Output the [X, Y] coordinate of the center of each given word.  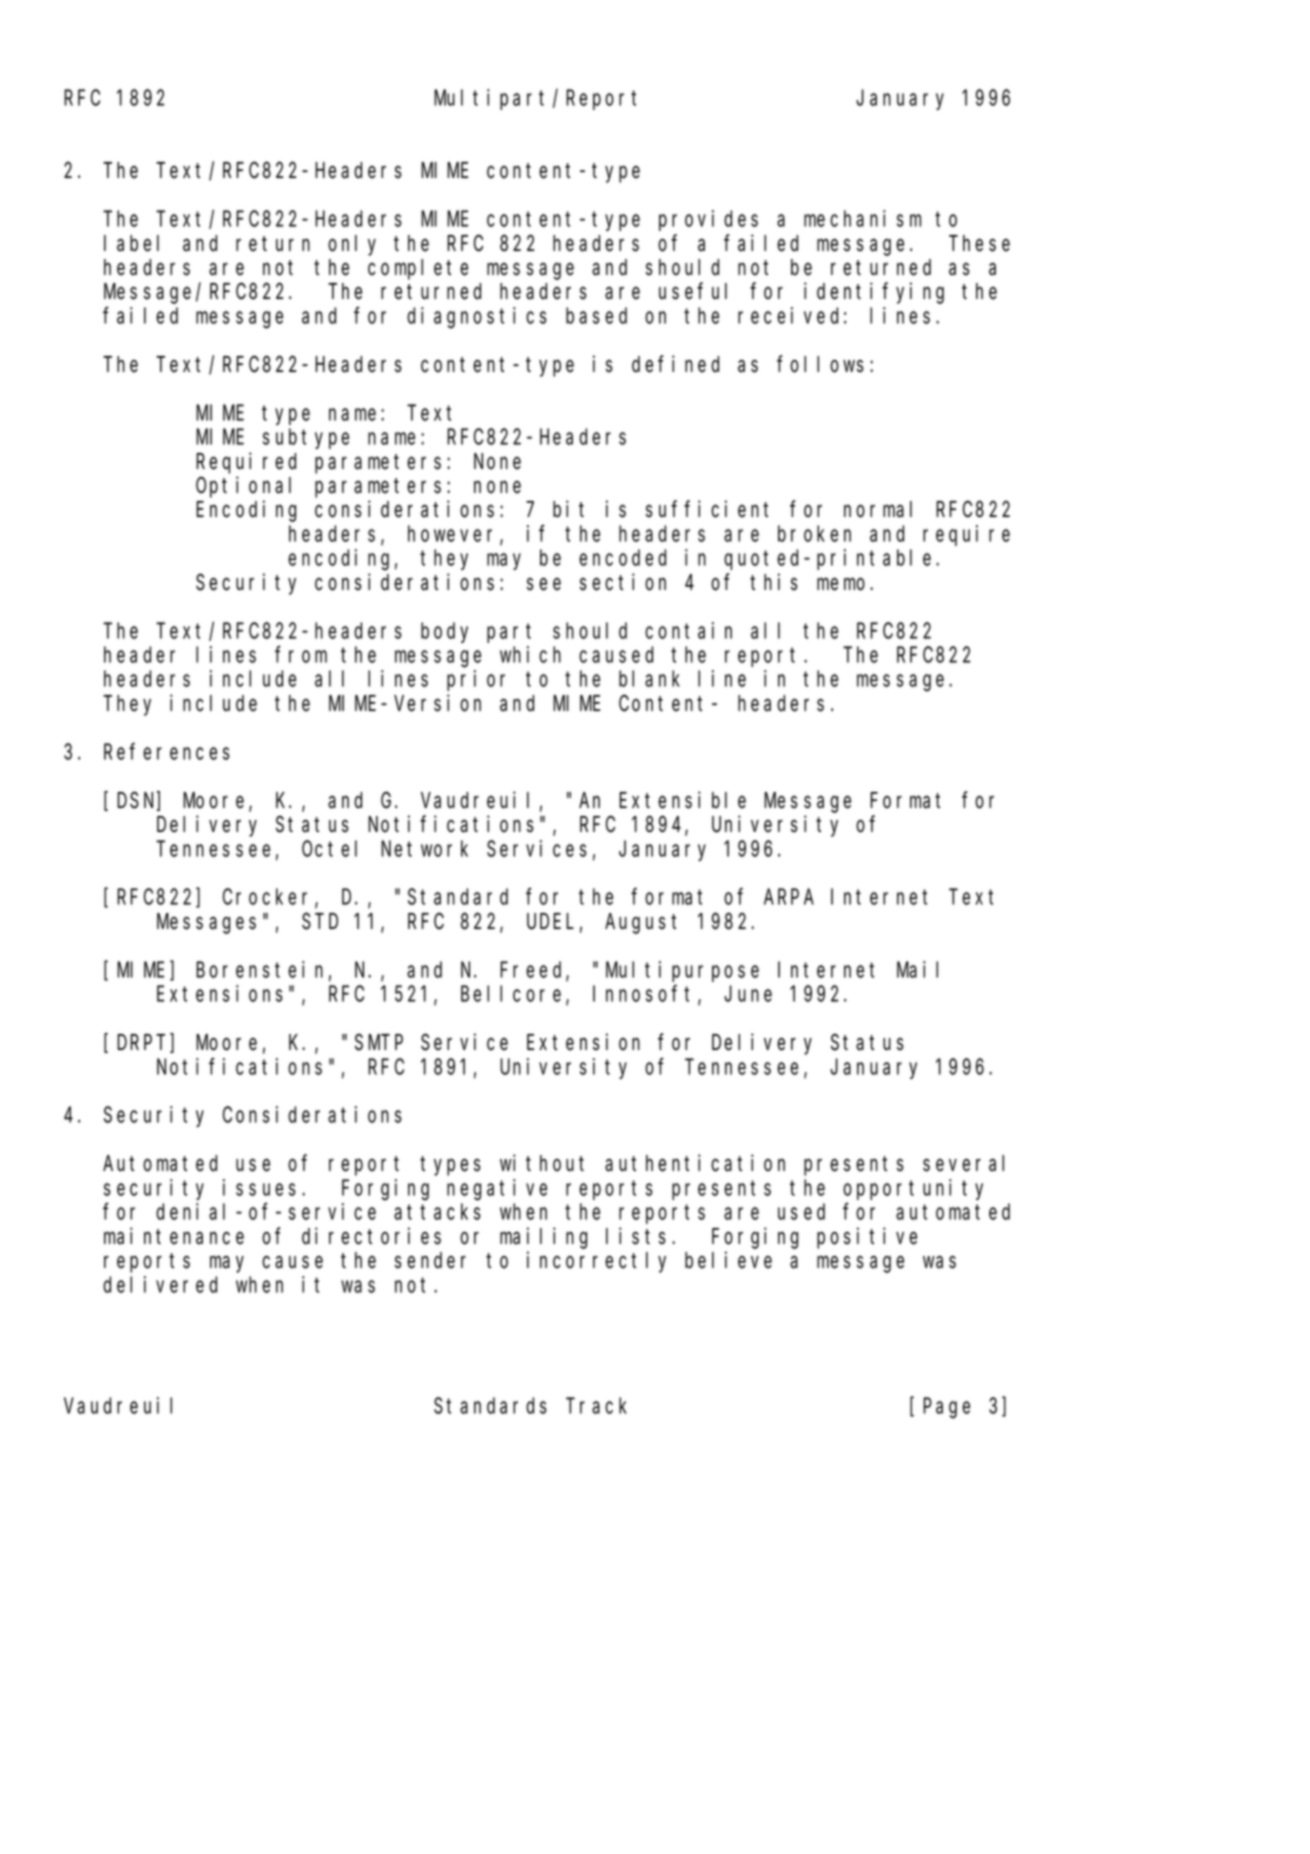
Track [596, 1405]
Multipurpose [682, 971]
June [748, 994]
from [301, 654]
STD [320, 922]
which [530, 654]
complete [418, 269]
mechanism [862, 218]
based [596, 315]
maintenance [174, 1236]
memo [844, 584]
